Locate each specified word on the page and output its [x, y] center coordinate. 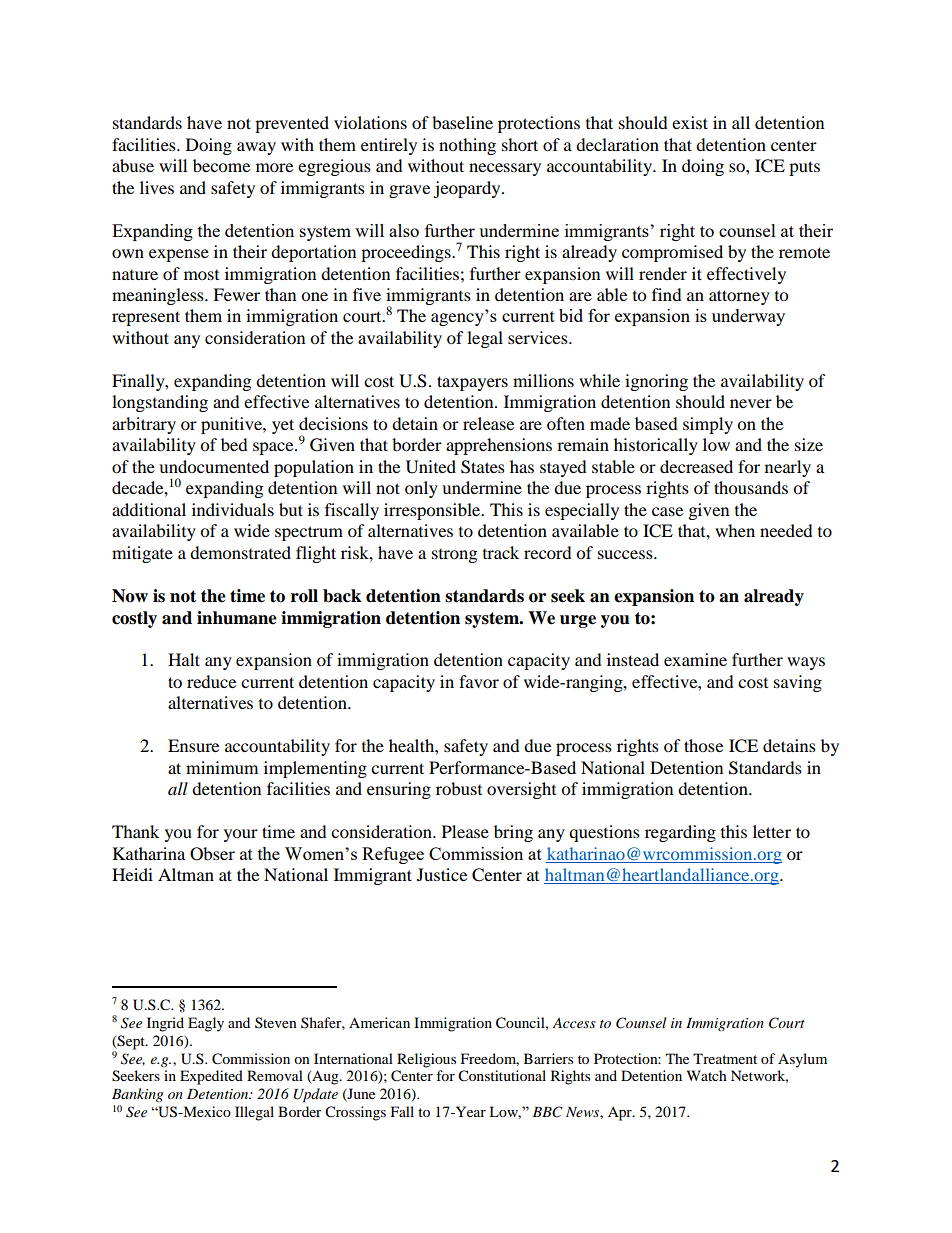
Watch [707, 1075]
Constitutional [502, 1076]
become [221, 165]
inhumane [237, 618]
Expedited [211, 1077]
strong [454, 556]
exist [690, 122]
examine [695, 659]
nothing [467, 146]
